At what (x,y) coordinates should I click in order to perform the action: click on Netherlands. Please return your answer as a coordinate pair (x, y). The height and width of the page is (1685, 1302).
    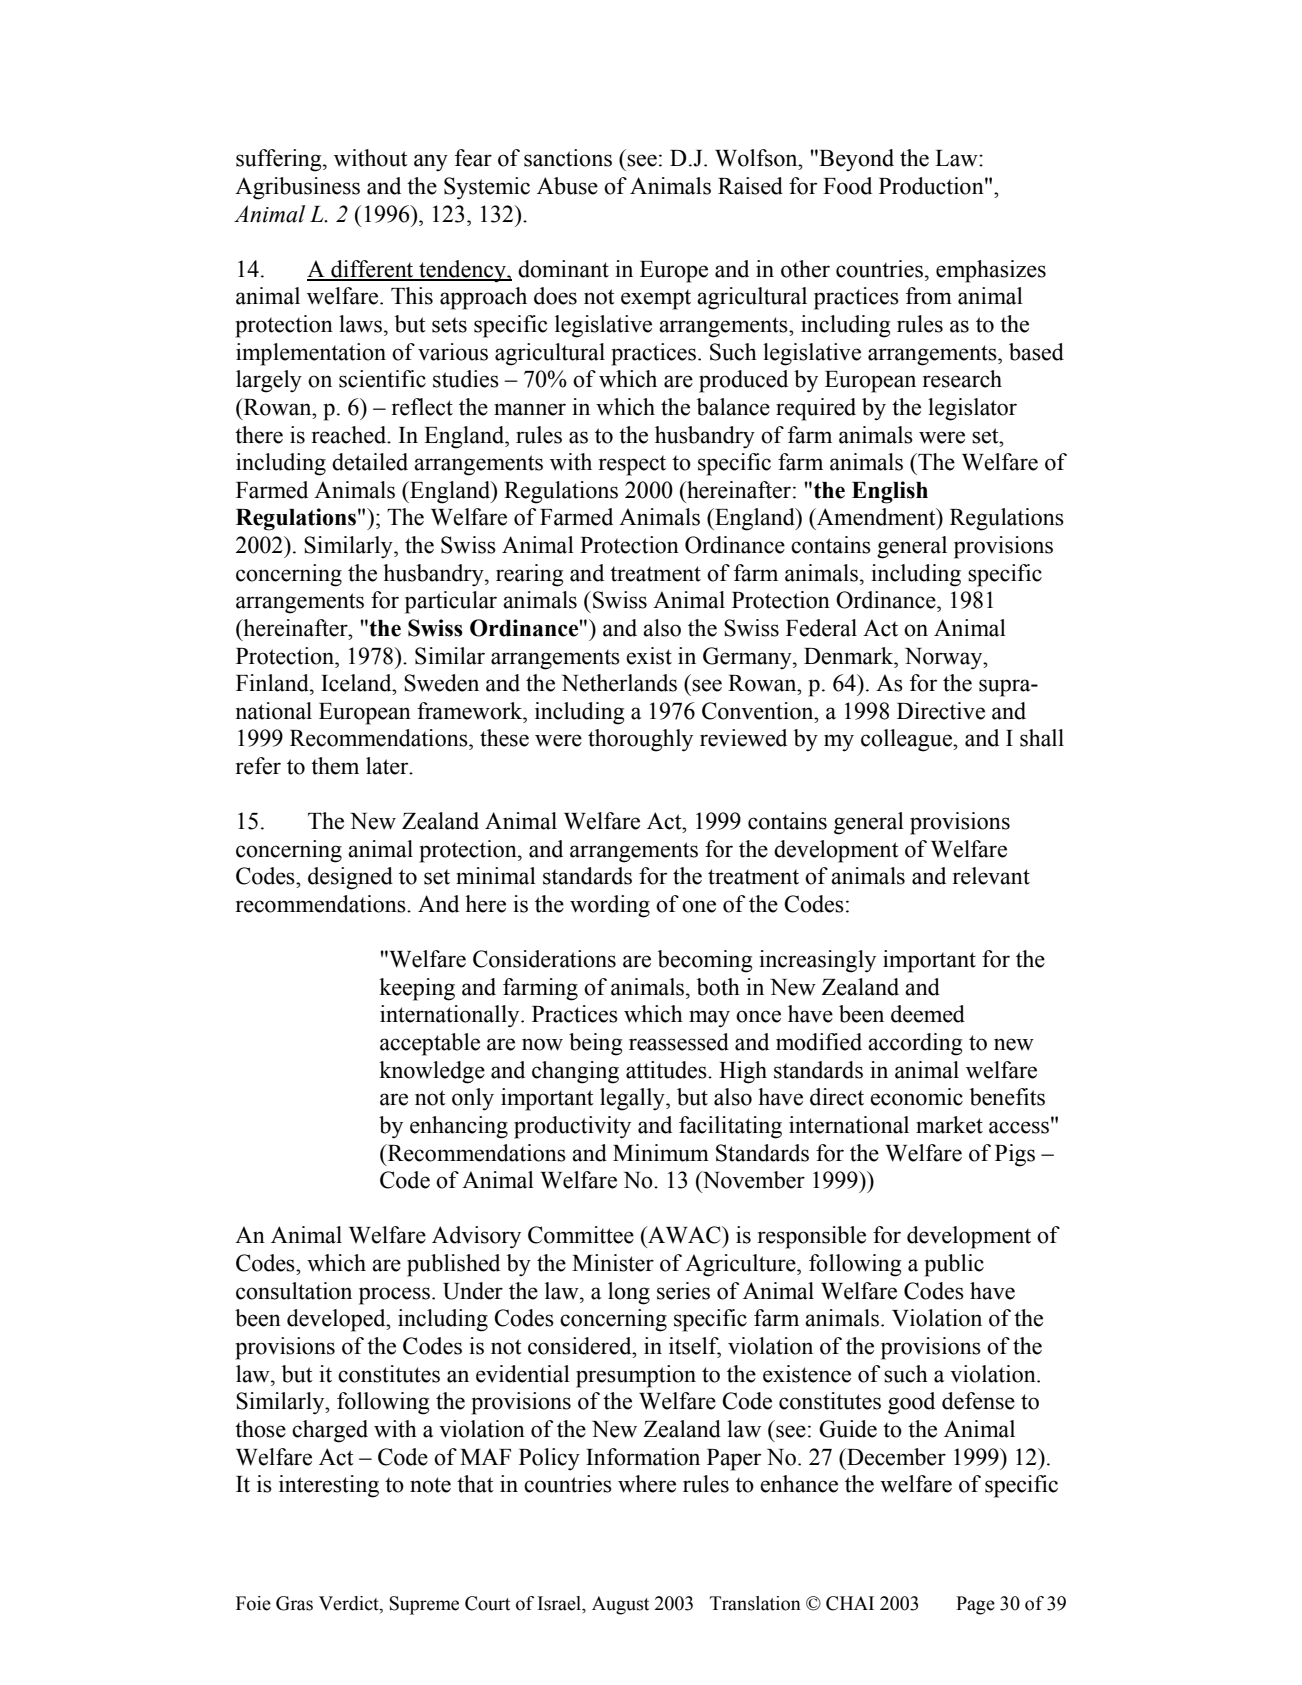
    Looking at the image, I should click on (619, 683).
